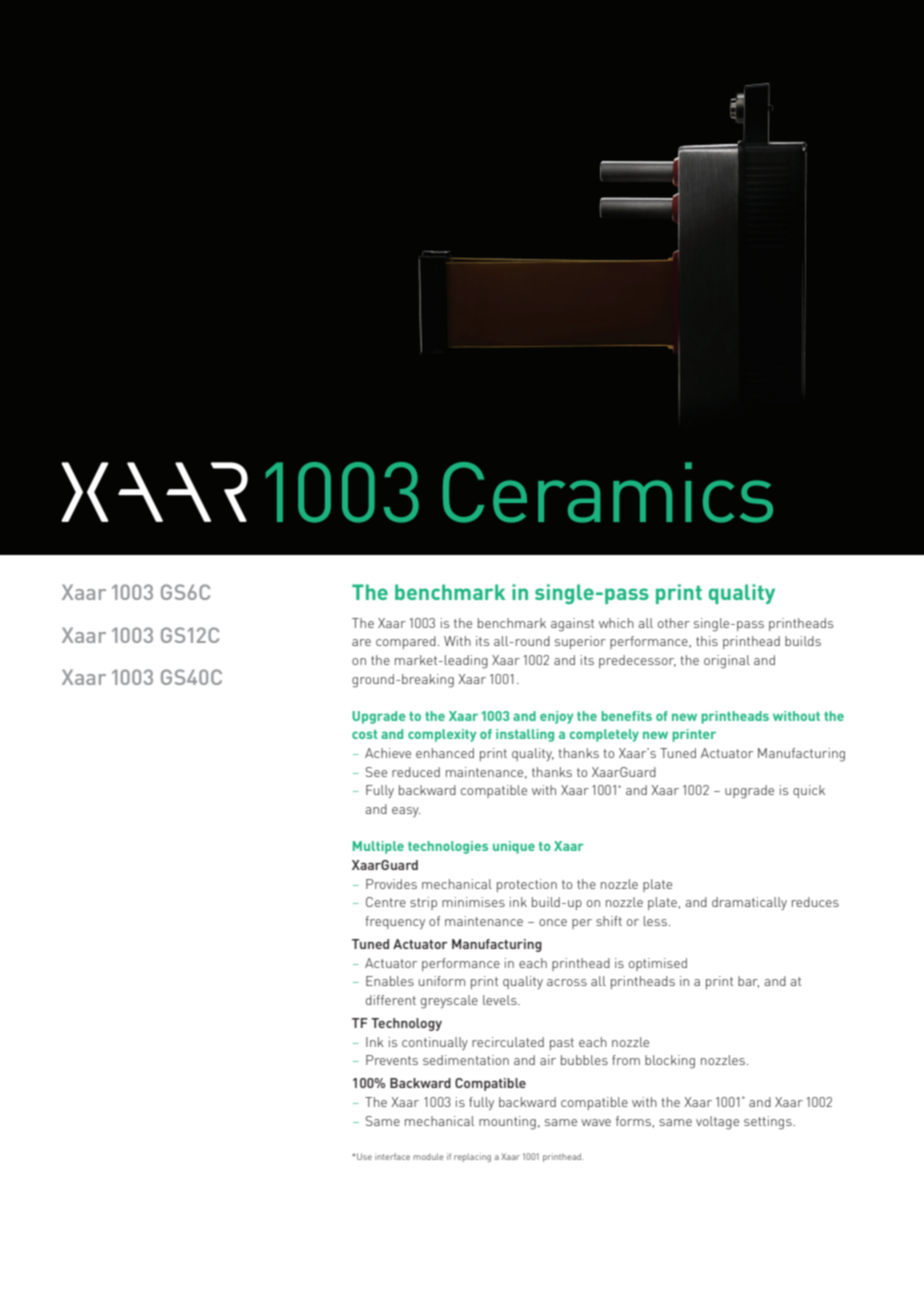 Image resolution: width=924 pixels, height=1308 pixels. Describe the element at coordinates (609, 921) in the document. I see `shift` at that location.
